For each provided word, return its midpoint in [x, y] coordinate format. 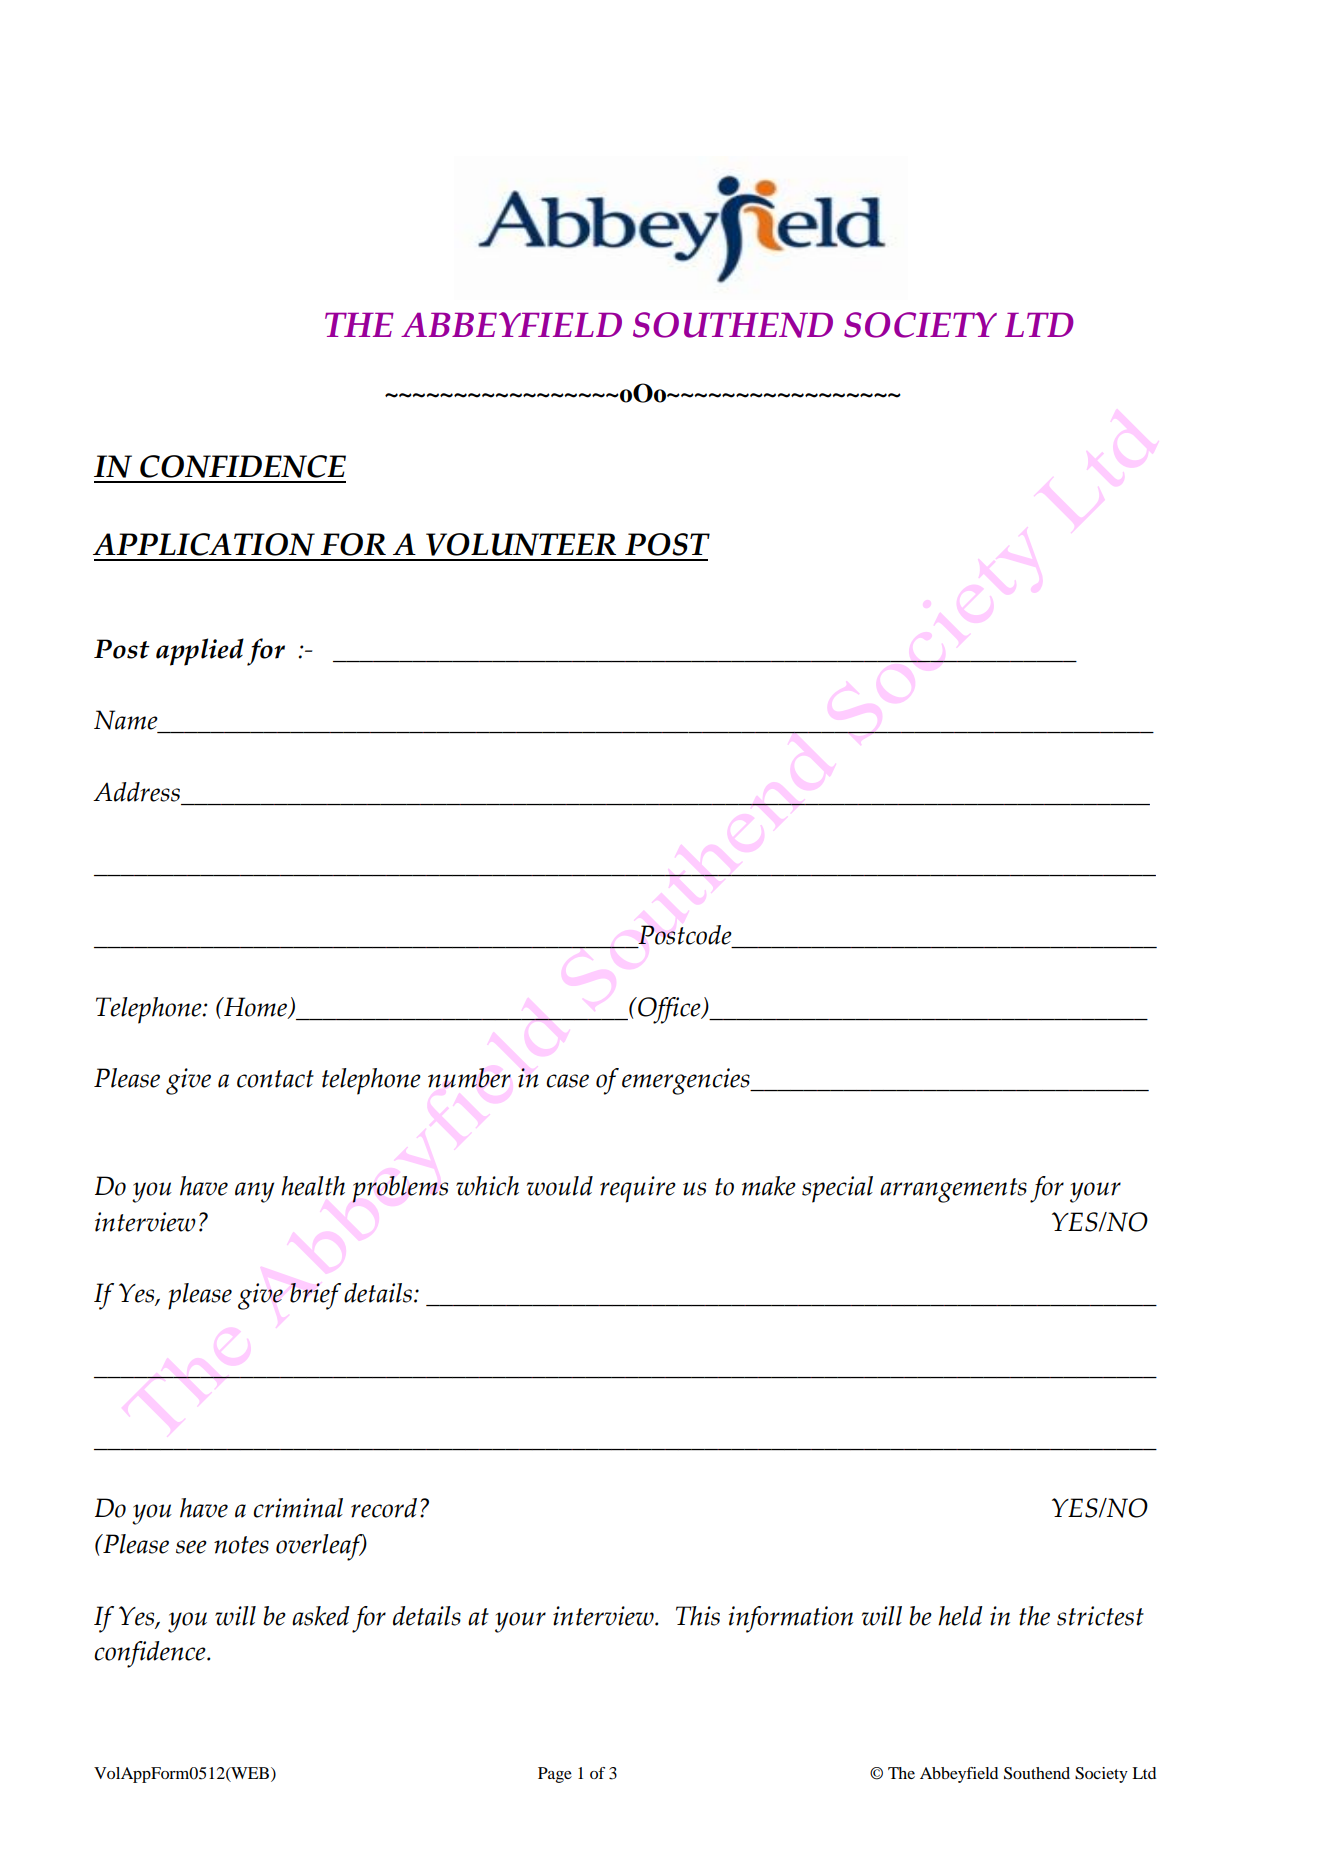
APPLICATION [204, 544]
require [638, 1189]
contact [275, 1079]
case [567, 1081]
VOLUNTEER [521, 544]
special [837, 1189]
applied [200, 652]
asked [321, 1616]
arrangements [953, 1190]
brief [315, 1296]
